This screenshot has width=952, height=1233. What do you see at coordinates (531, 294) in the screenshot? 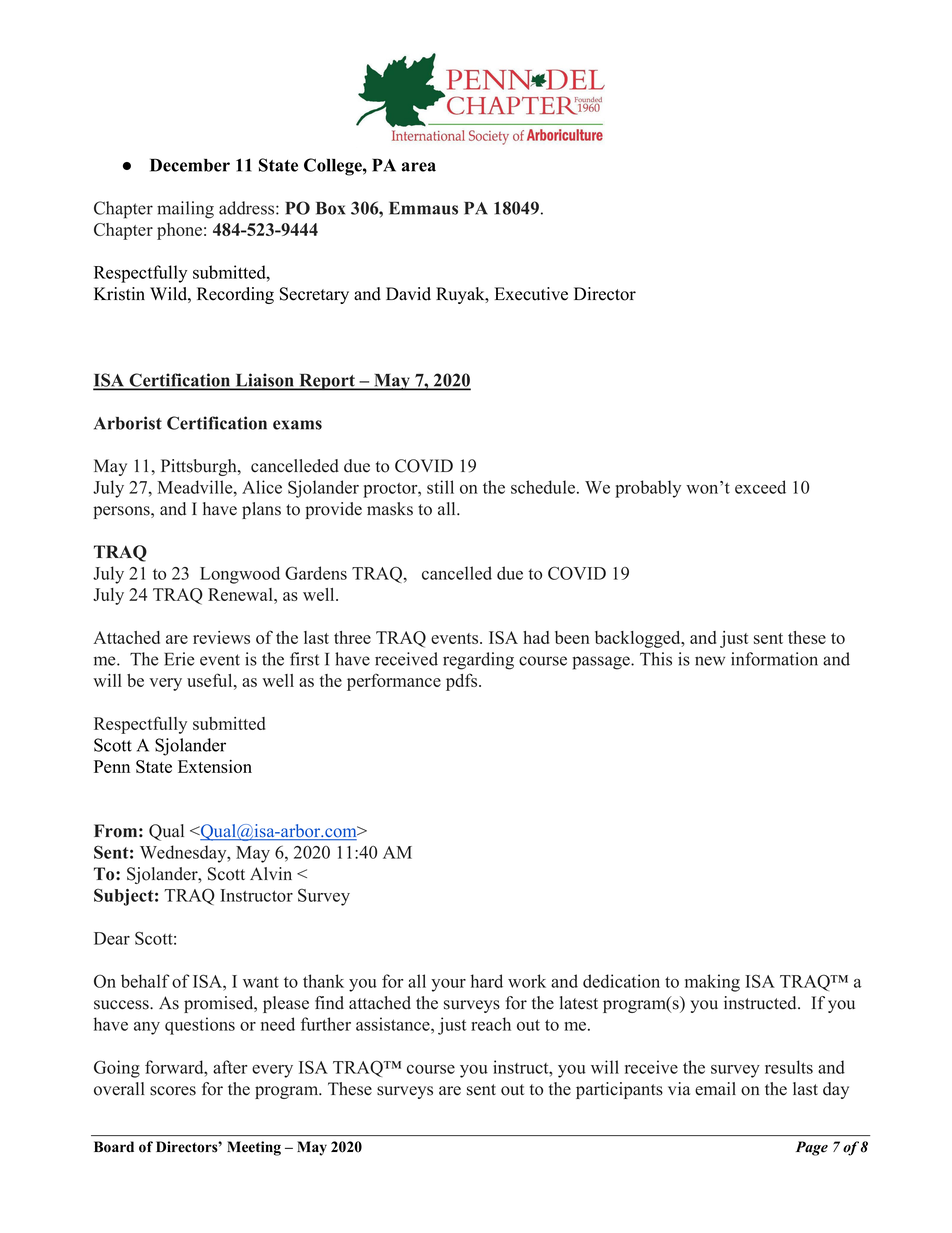
I see `Executive` at bounding box center [531, 294].
